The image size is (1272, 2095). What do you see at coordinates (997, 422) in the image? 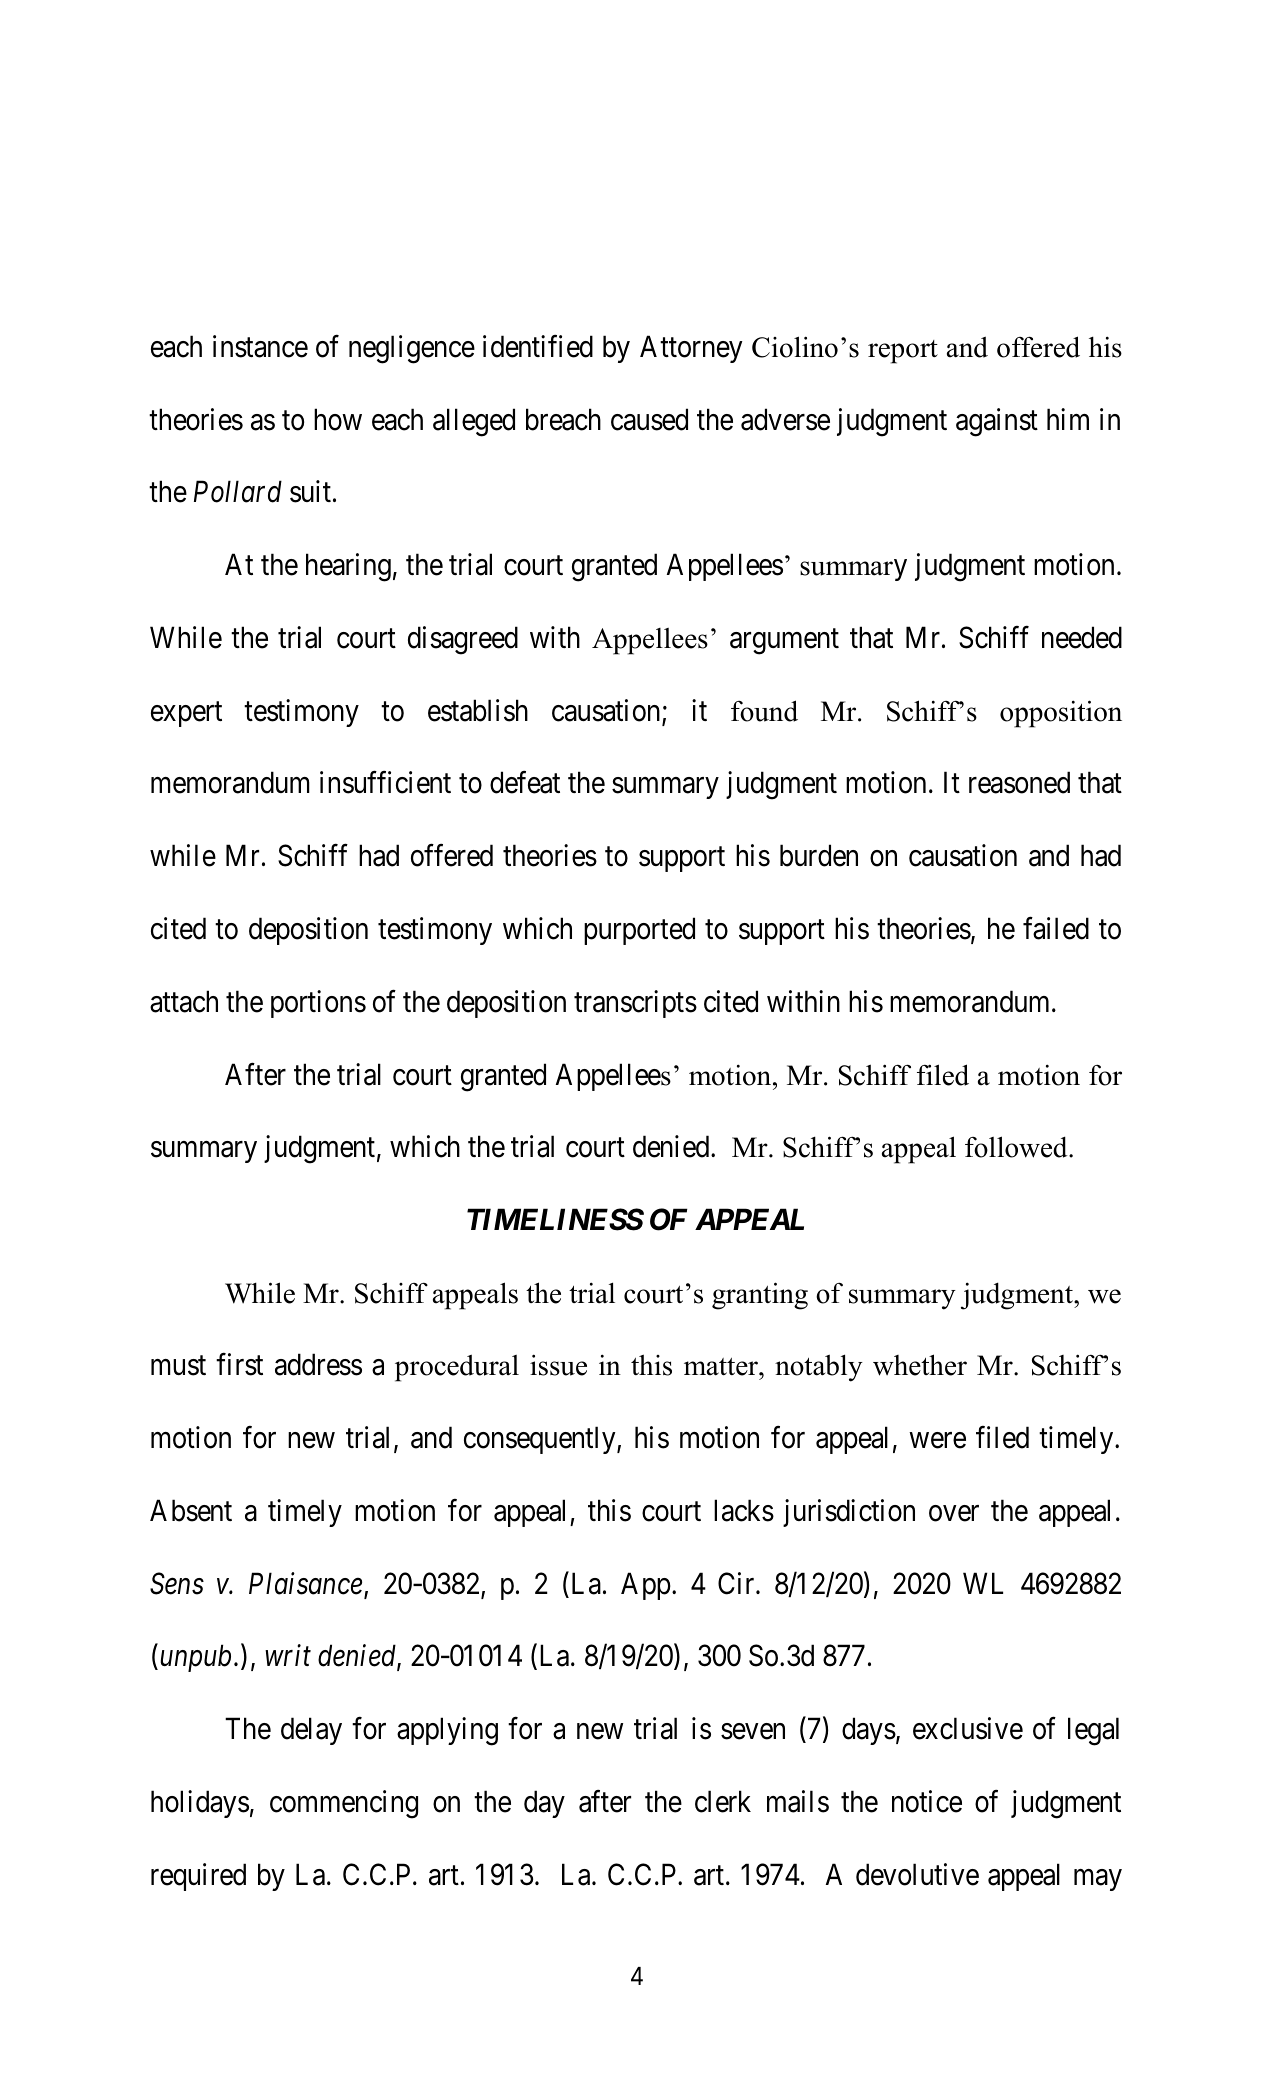
I see `against` at bounding box center [997, 422].
